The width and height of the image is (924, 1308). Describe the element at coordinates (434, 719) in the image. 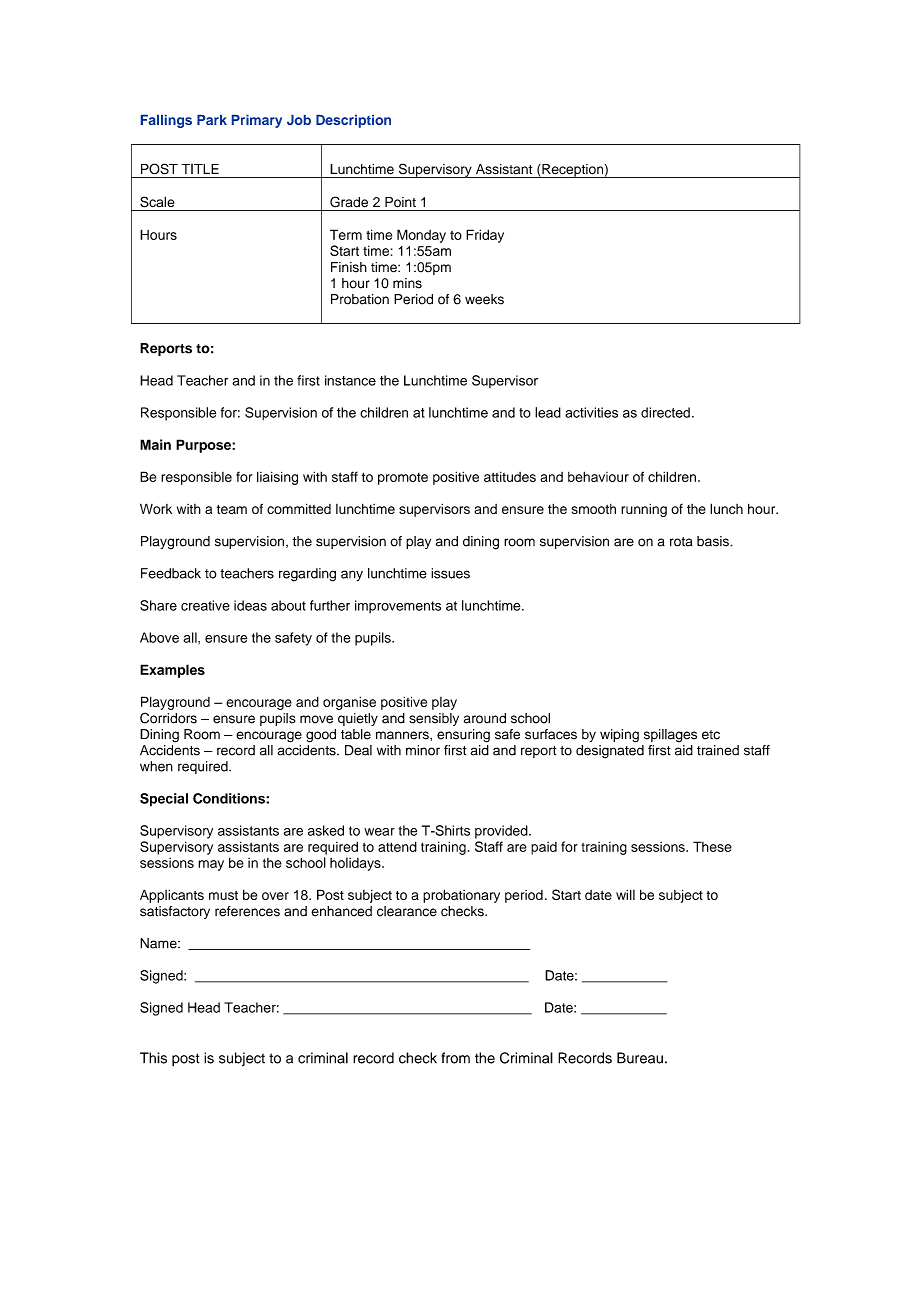

I see `sensibly` at that location.
